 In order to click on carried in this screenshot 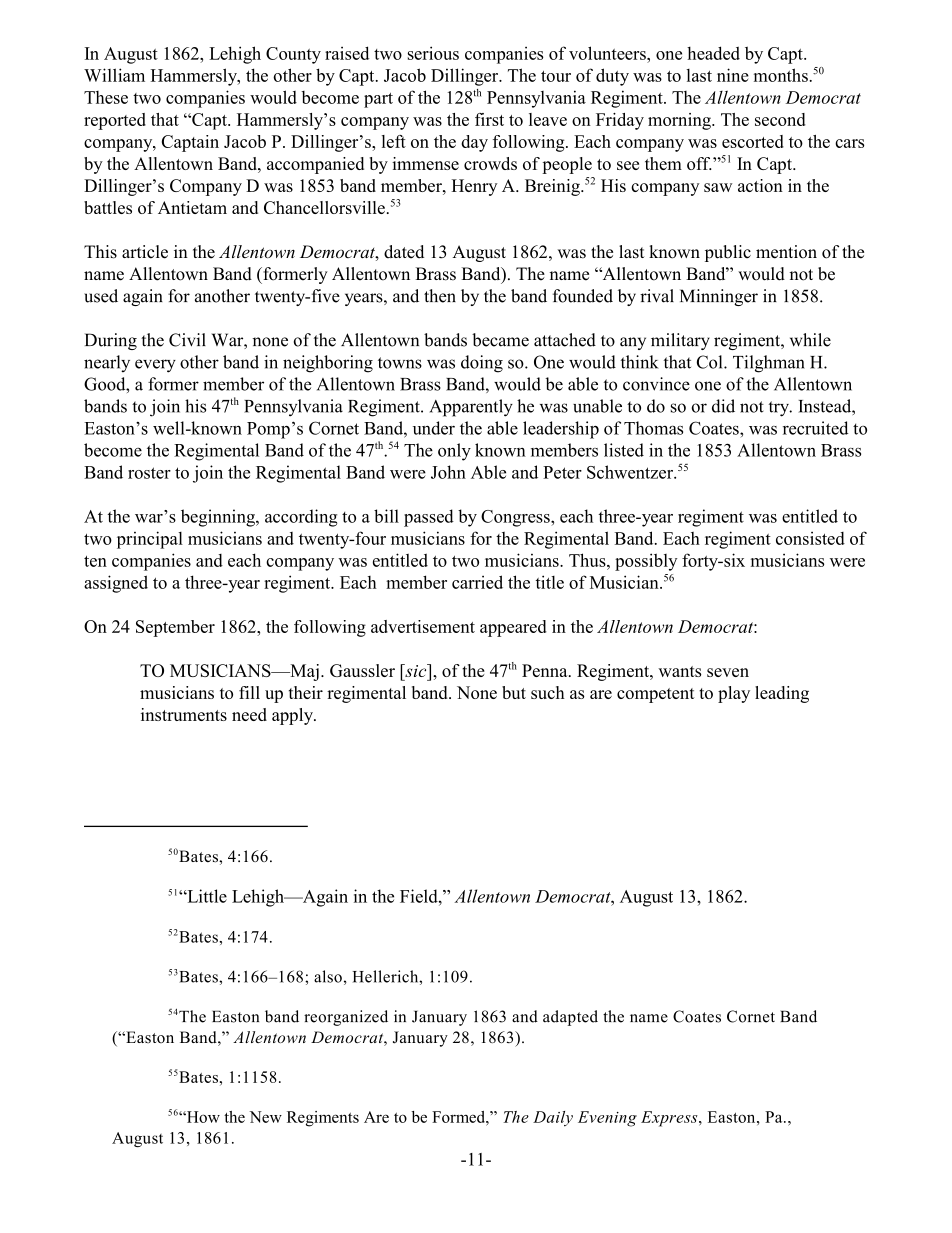, I will do `click(477, 582)`.
